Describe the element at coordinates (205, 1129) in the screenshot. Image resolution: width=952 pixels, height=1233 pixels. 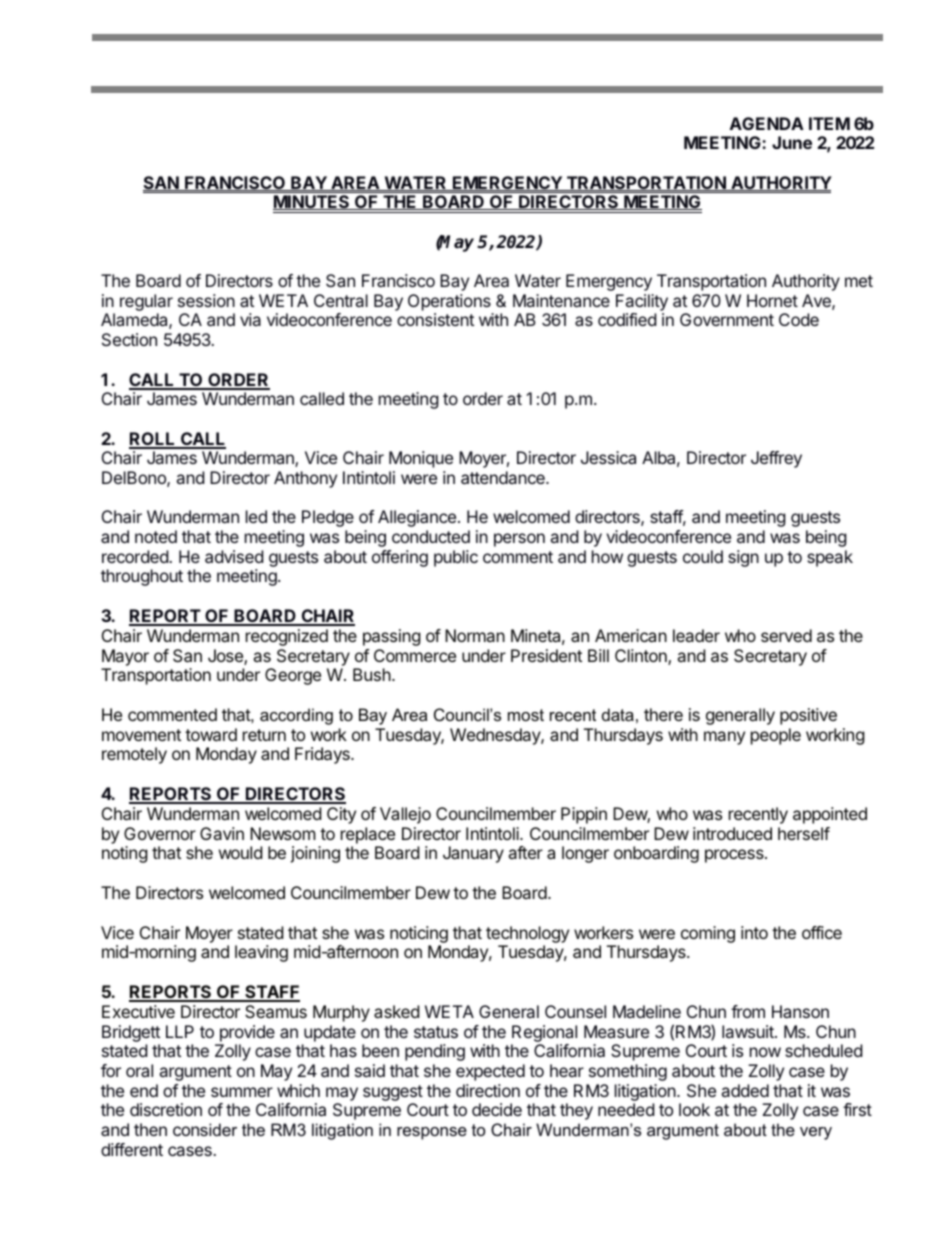
I see `consider` at that location.
